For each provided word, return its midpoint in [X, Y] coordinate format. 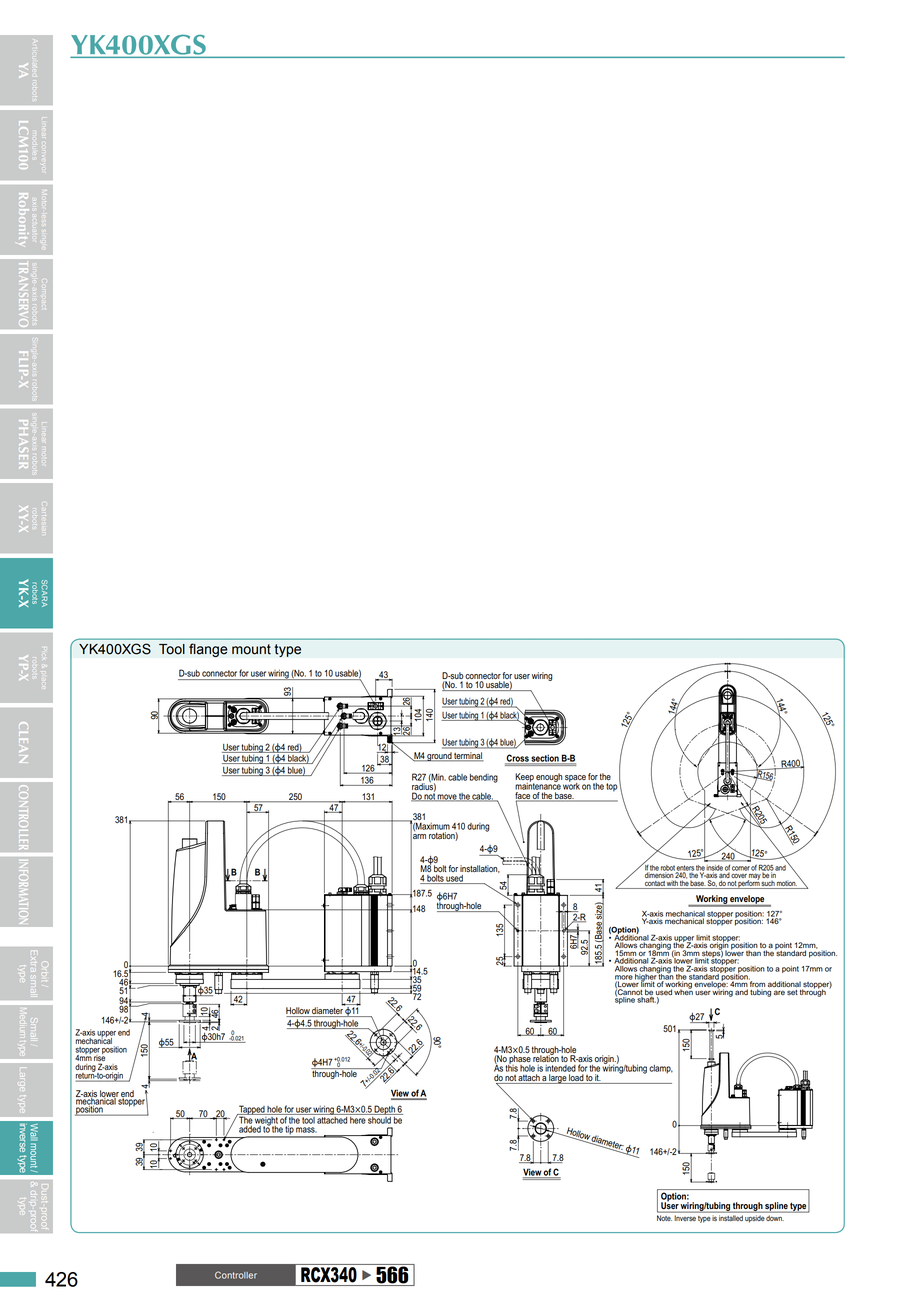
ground [439, 757]
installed [731, 1218]
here [357, 1119]
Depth [385, 1110]
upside [754, 1218]
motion [786, 884]
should [379, 1119]
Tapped [252, 1111]
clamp [661, 1069]
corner [741, 868]
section [545, 759]
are [779, 992]
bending [484, 778]
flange [208, 650]
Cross [518, 759]
